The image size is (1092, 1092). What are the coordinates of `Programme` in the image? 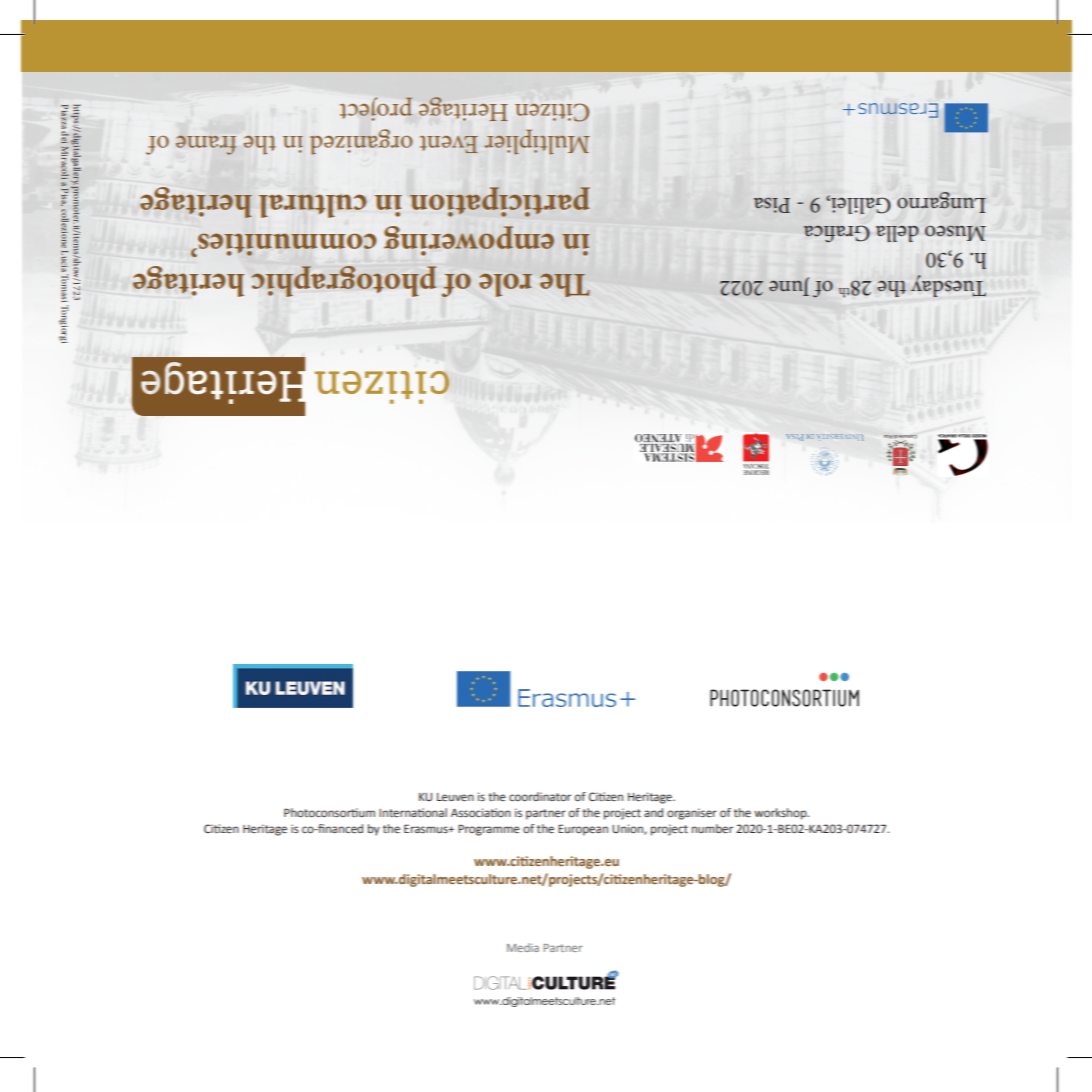 It's located at (489, 830).
